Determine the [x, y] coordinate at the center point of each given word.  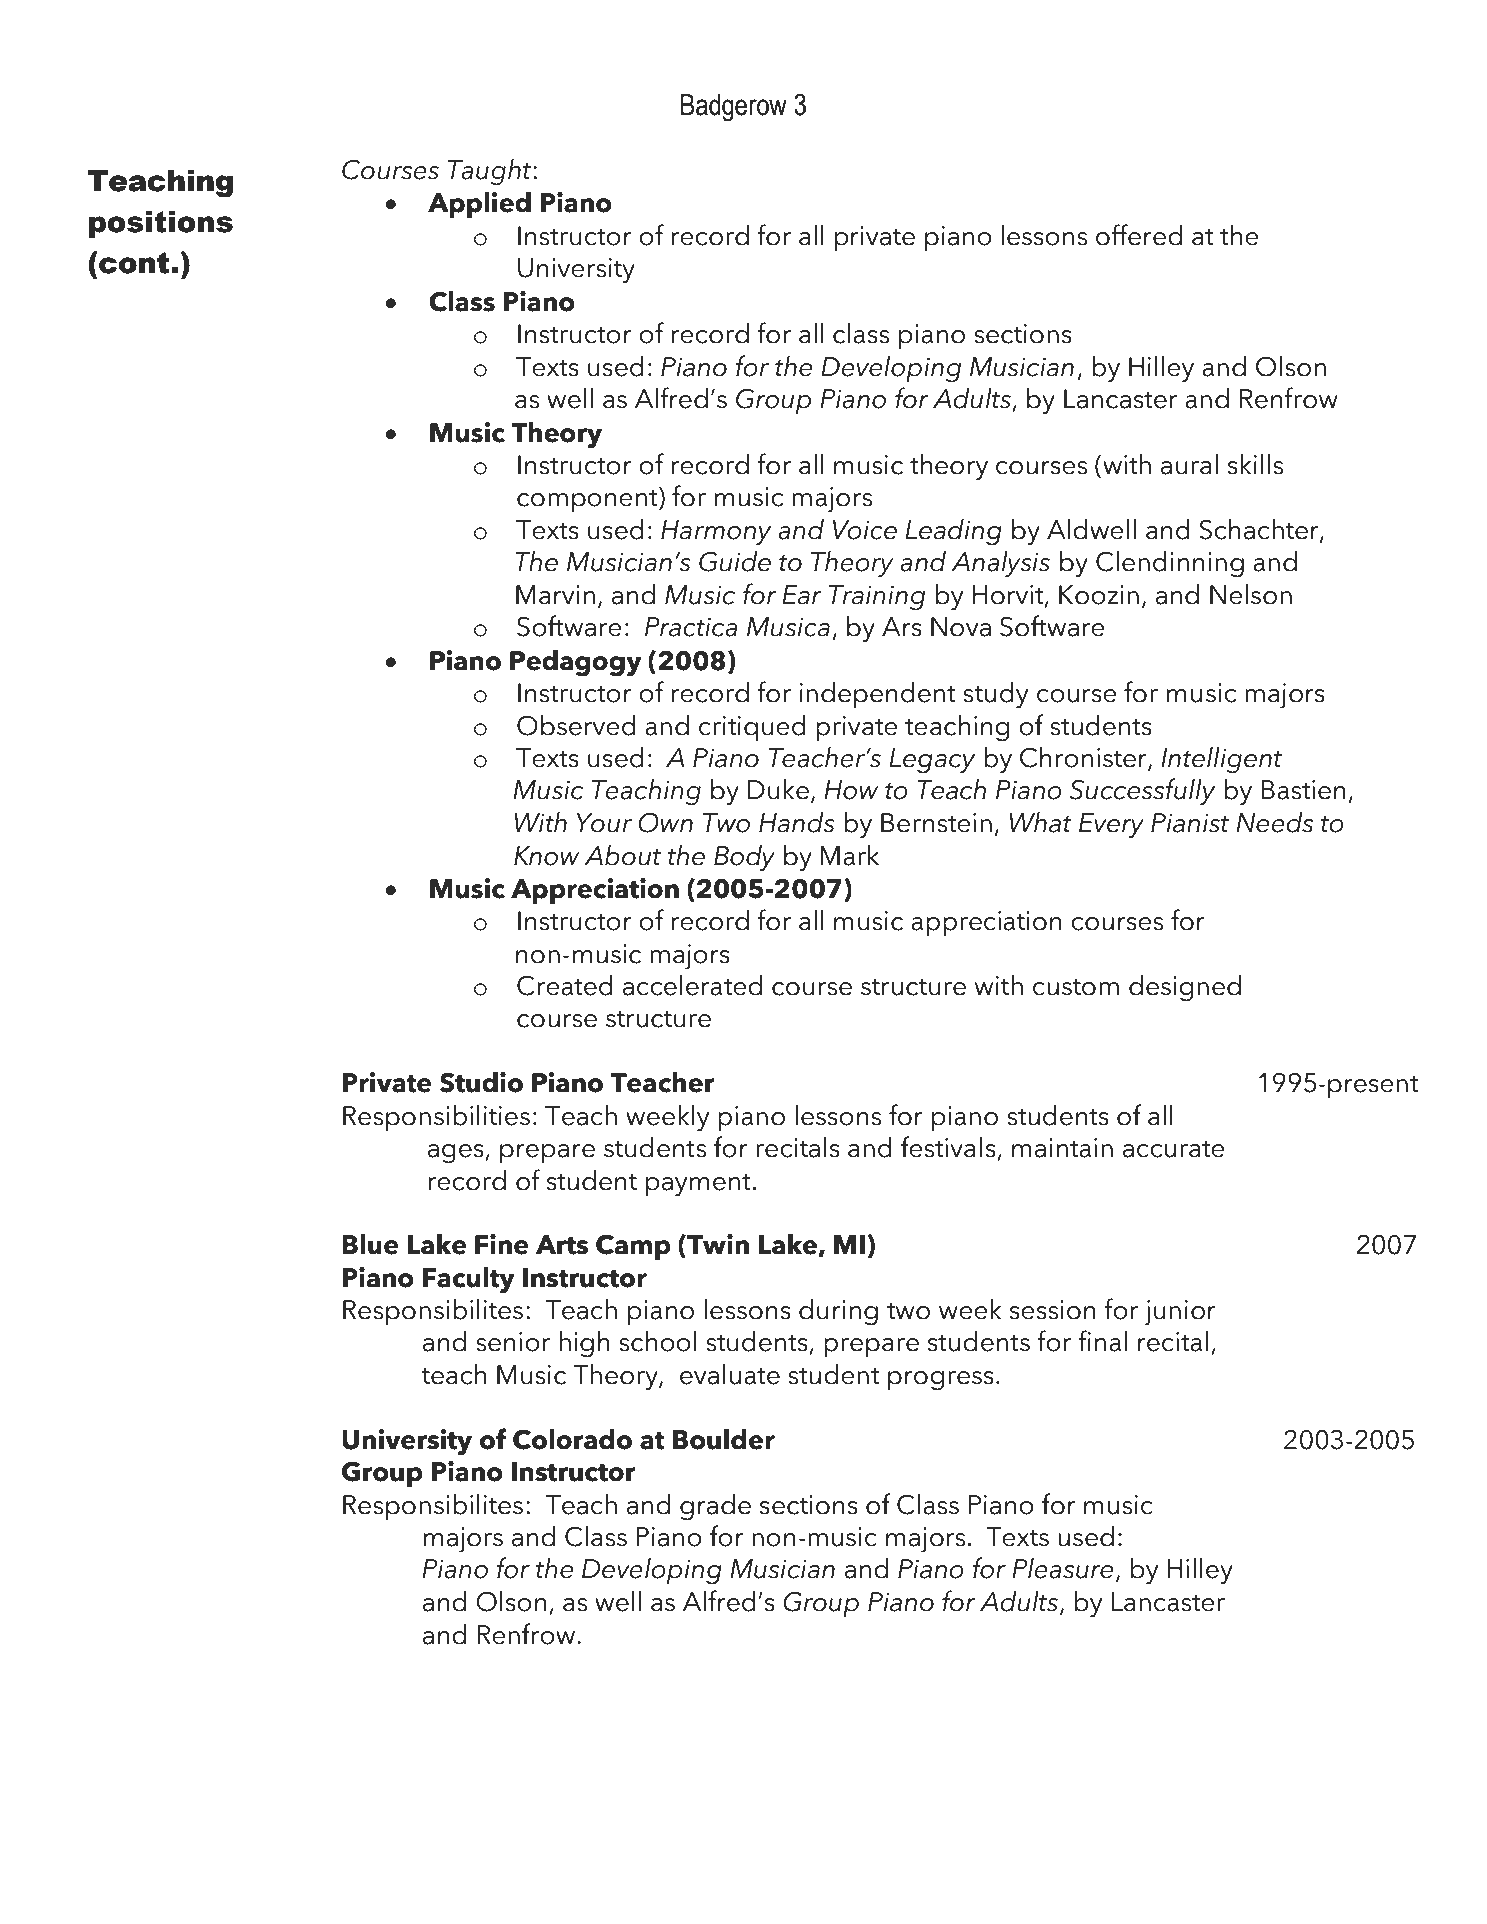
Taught [489, 172]
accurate [1174, 1149]
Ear [802, 595]
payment [698, 1185]
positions [161, 224]
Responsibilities [436, 1118]
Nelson [1251, 594]
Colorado [572, 1439]
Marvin [555, 595]
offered [1139, 235]
